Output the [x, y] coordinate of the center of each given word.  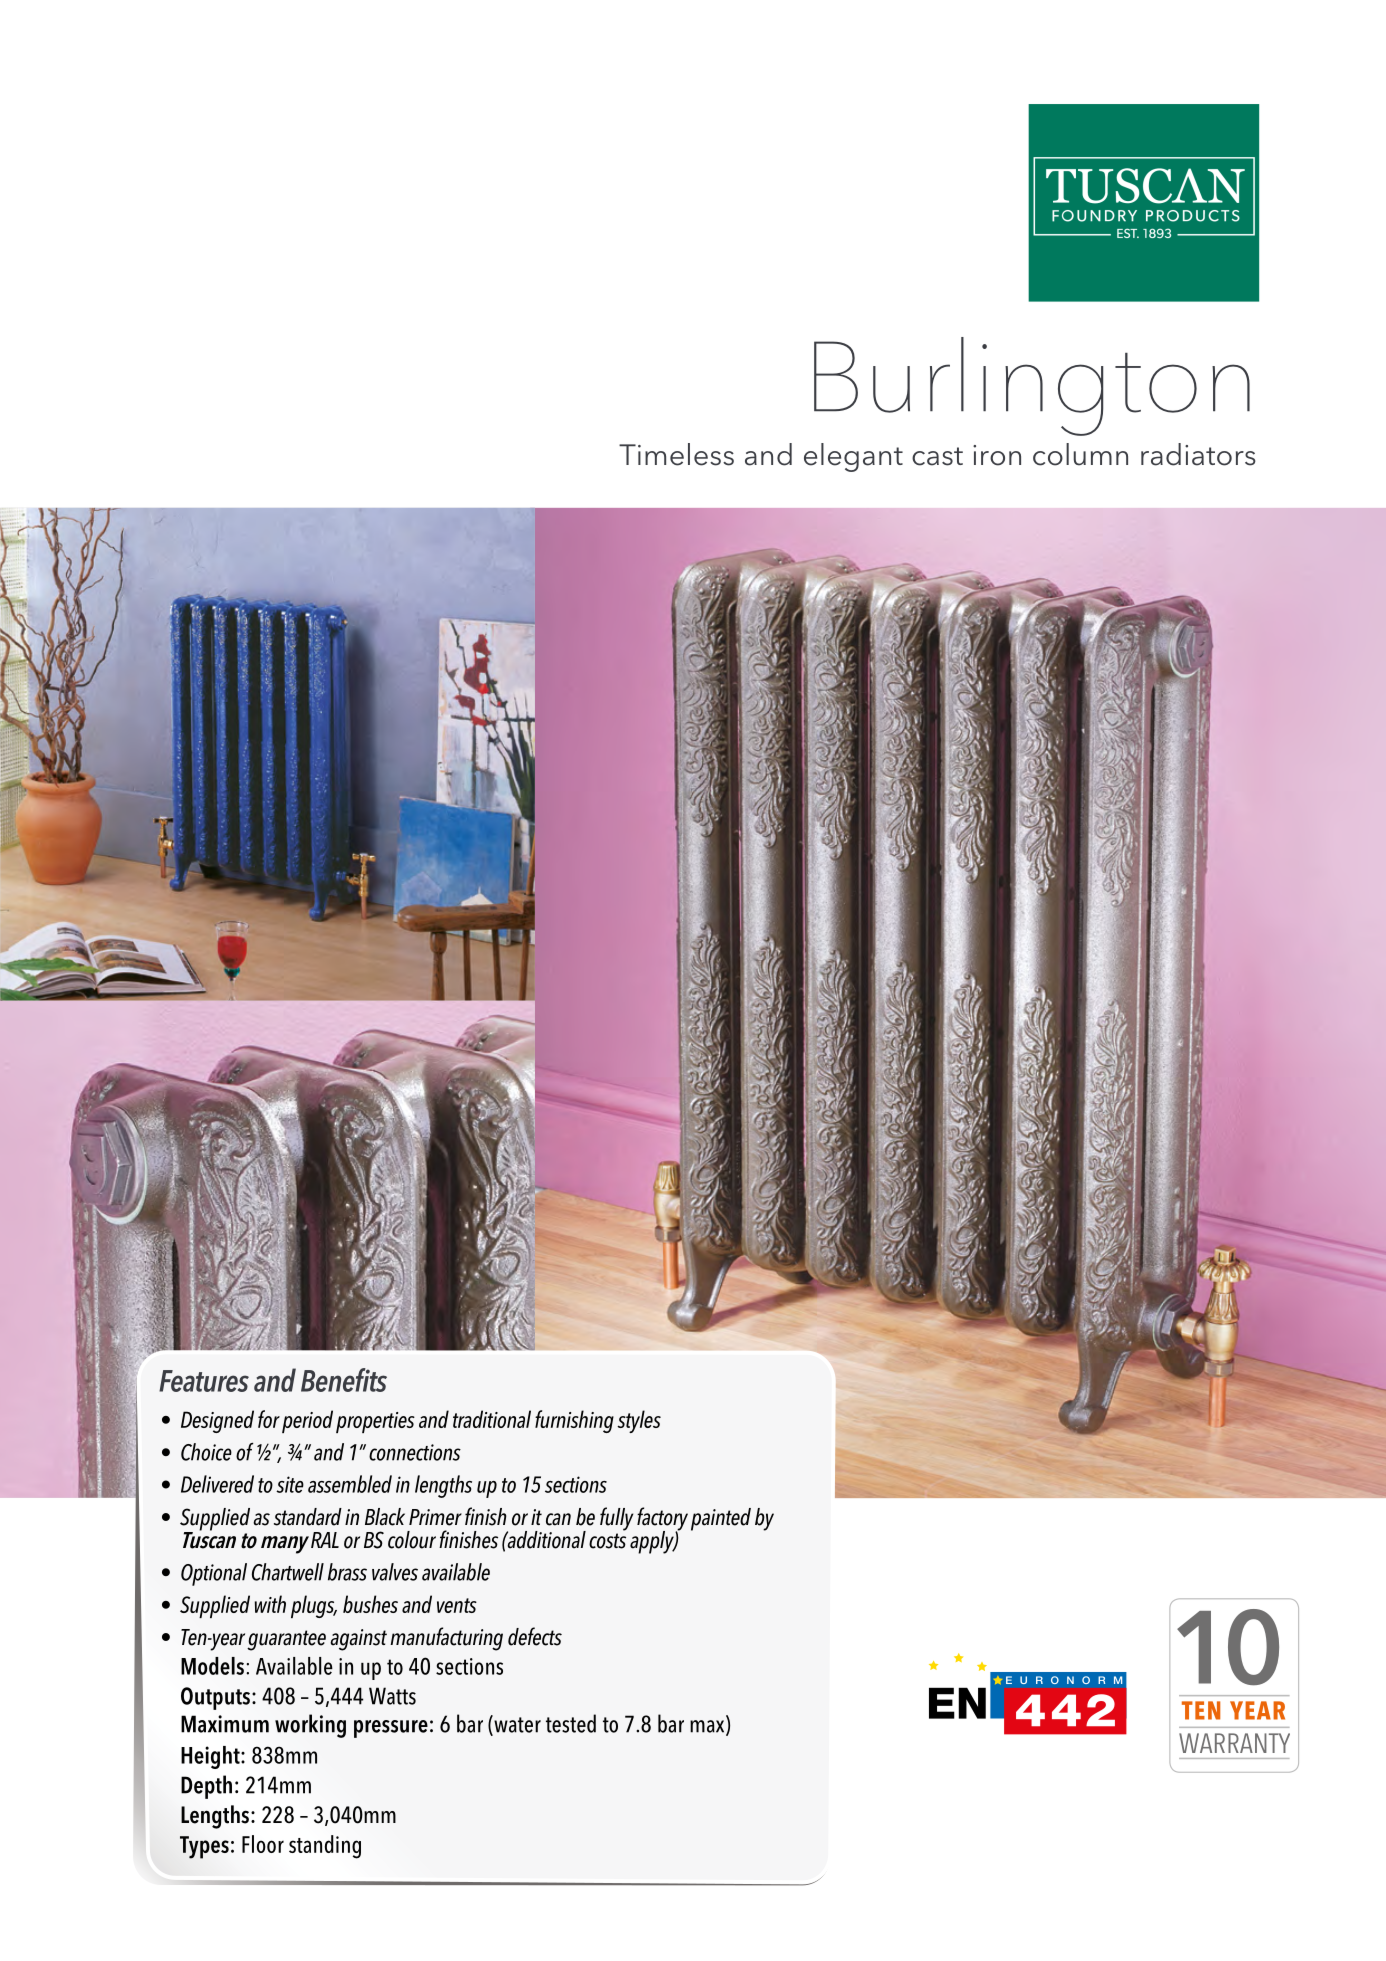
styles [639, 1421]
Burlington [1032, 386]
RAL [325, 1540]
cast [937, 456]
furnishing [574, 1421]
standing [325, 1847]
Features [204, 1381]
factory [662, 1520]
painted [721, 1519]
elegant [853, 457]
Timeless [676, 454]
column [1080, 454]
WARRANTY [1234, 1743]
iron [997, 455]
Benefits [344, 1380]
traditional [492, 1419]
